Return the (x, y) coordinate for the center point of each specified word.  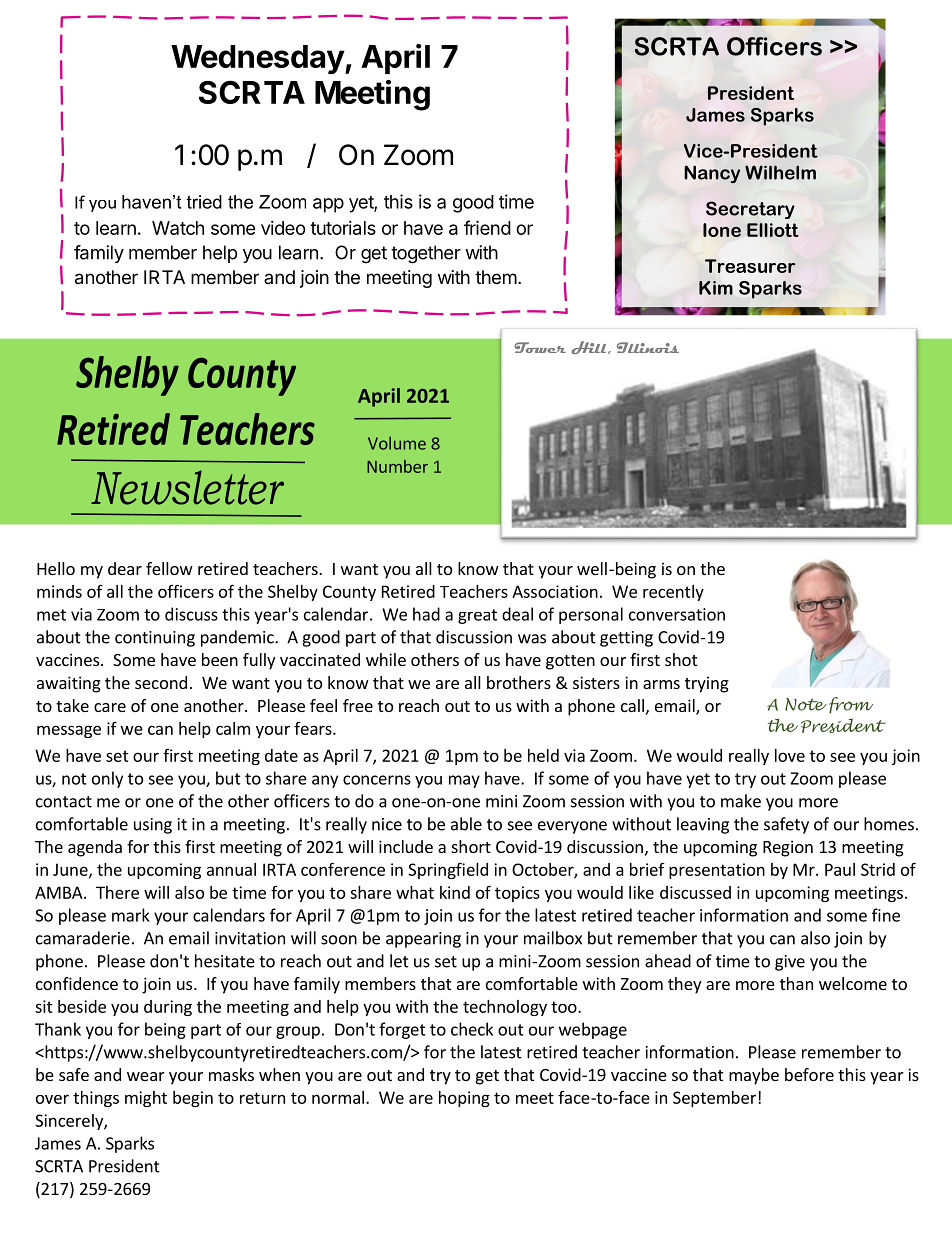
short (471, 846)
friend (487, 227)
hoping (464, 1099)
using (153, 826)
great (477, 616)
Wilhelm (780, 172)
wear (146, 1076)
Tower (540, 347)
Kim (716, 288)
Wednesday (258, 60)
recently (673, 593)
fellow (169, 568)
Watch (178, 228)
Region (788, 848)
